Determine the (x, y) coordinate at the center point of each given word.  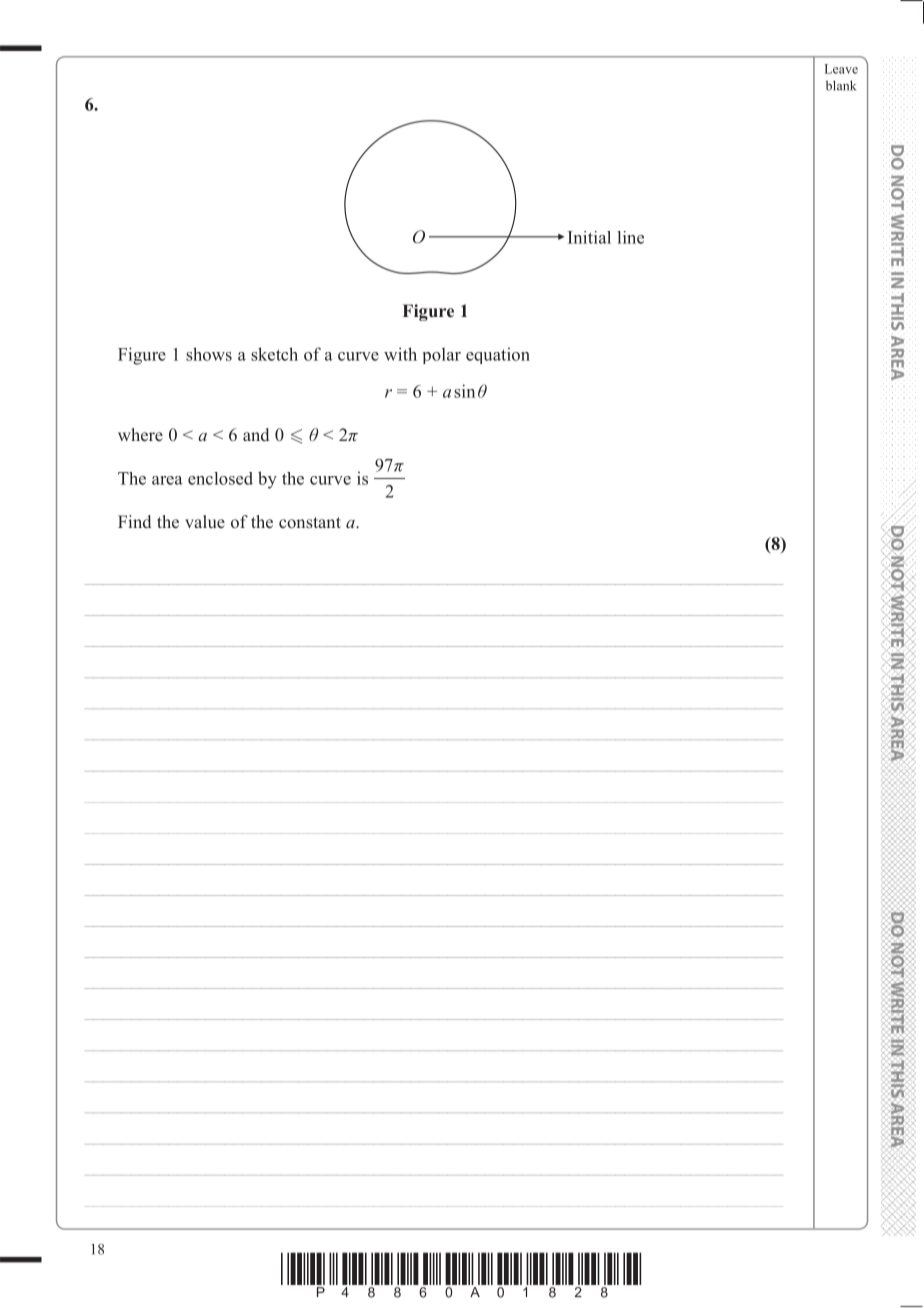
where (140, 435)
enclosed (220, 478)
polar (442, 356)
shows (209, 354)
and (256, 434)
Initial (589, 237)
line (630, 237)
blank (841, 85)
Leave (841, 69)
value (205, 521)
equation (498, 355)
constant (310, 523)
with (400, 354)
